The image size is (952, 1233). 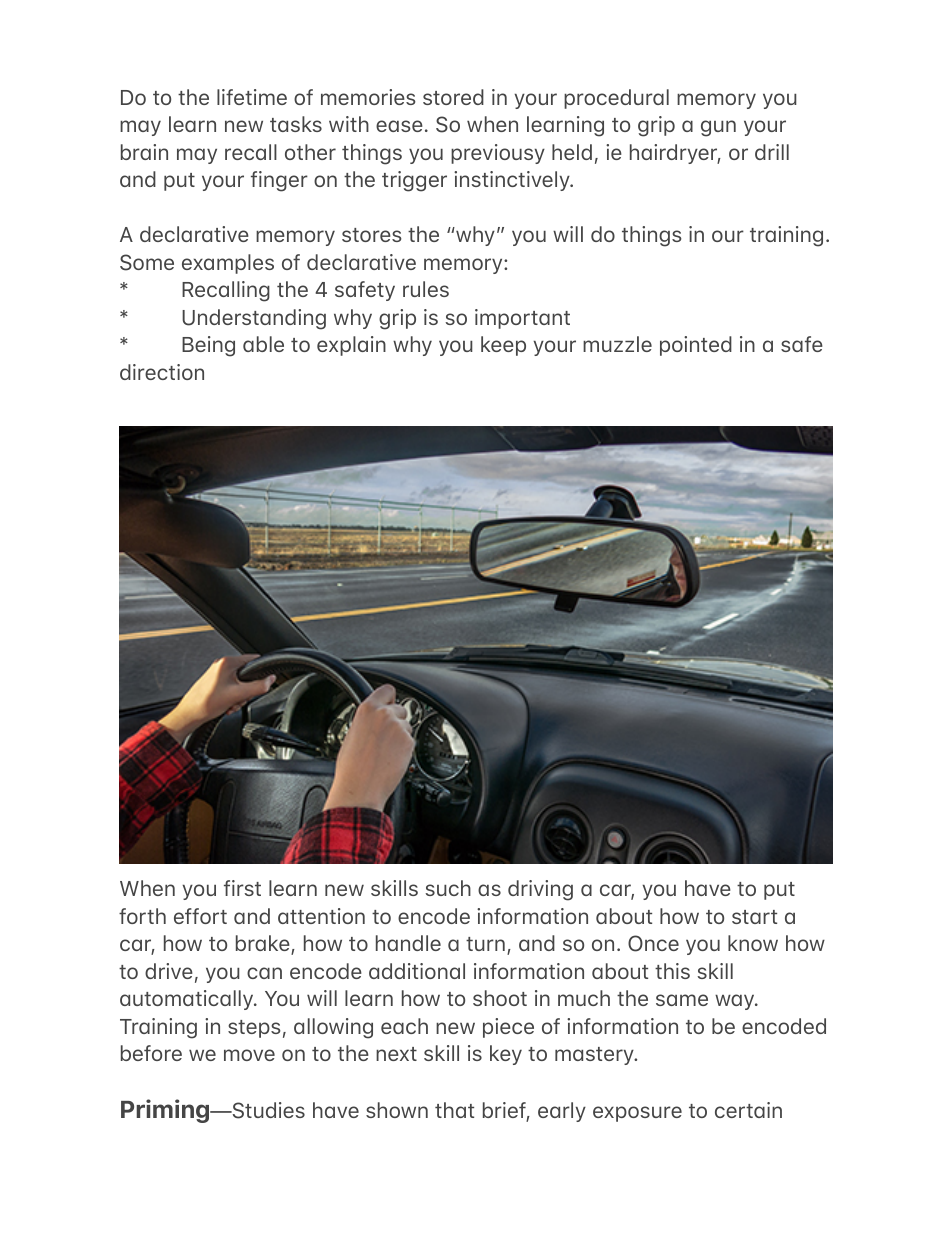 What do you see at coordinates (208, 346) in the document?
I see `Being` at bounding box center [208, 346].
